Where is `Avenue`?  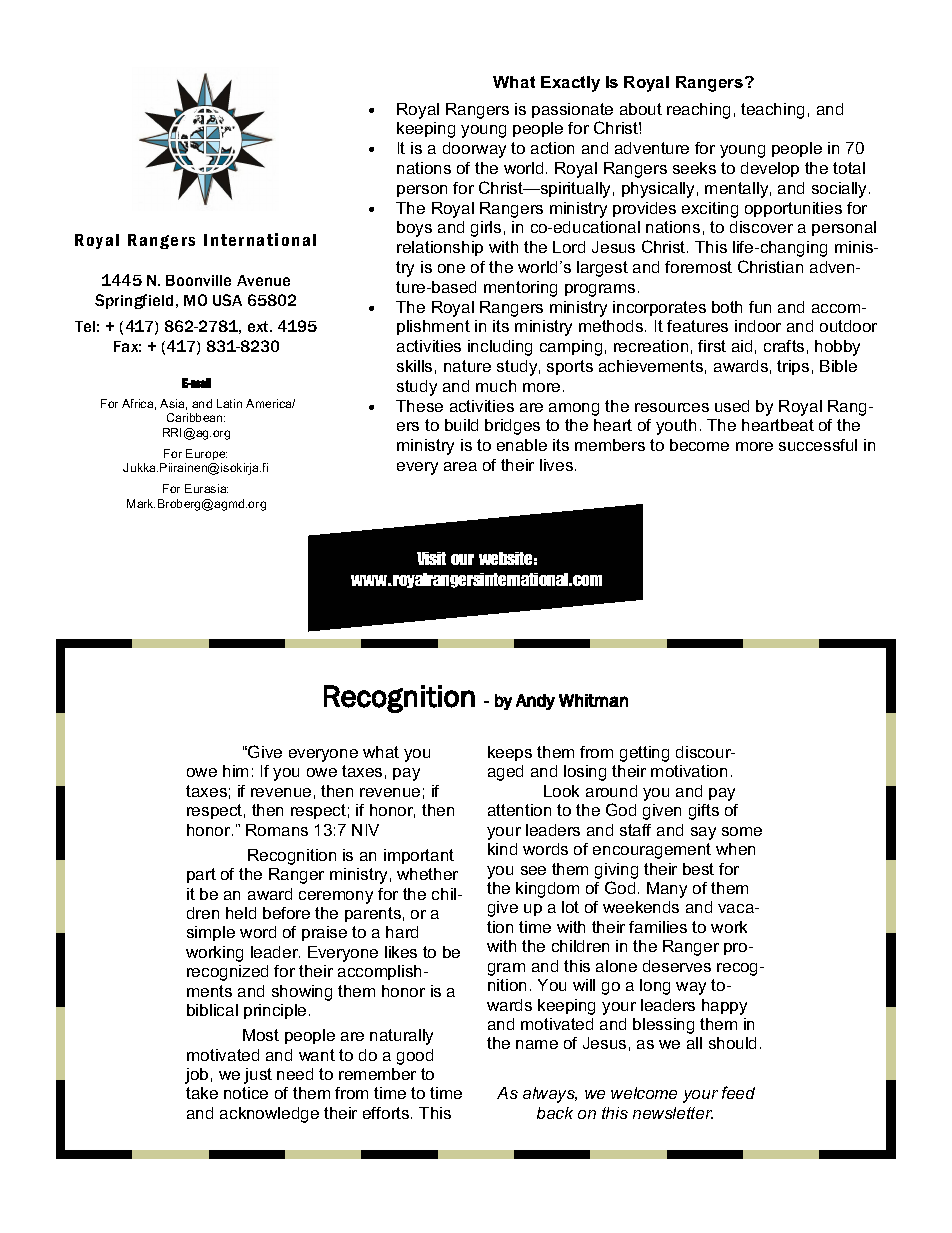
Avenue is located at coordinates (263, 280).
